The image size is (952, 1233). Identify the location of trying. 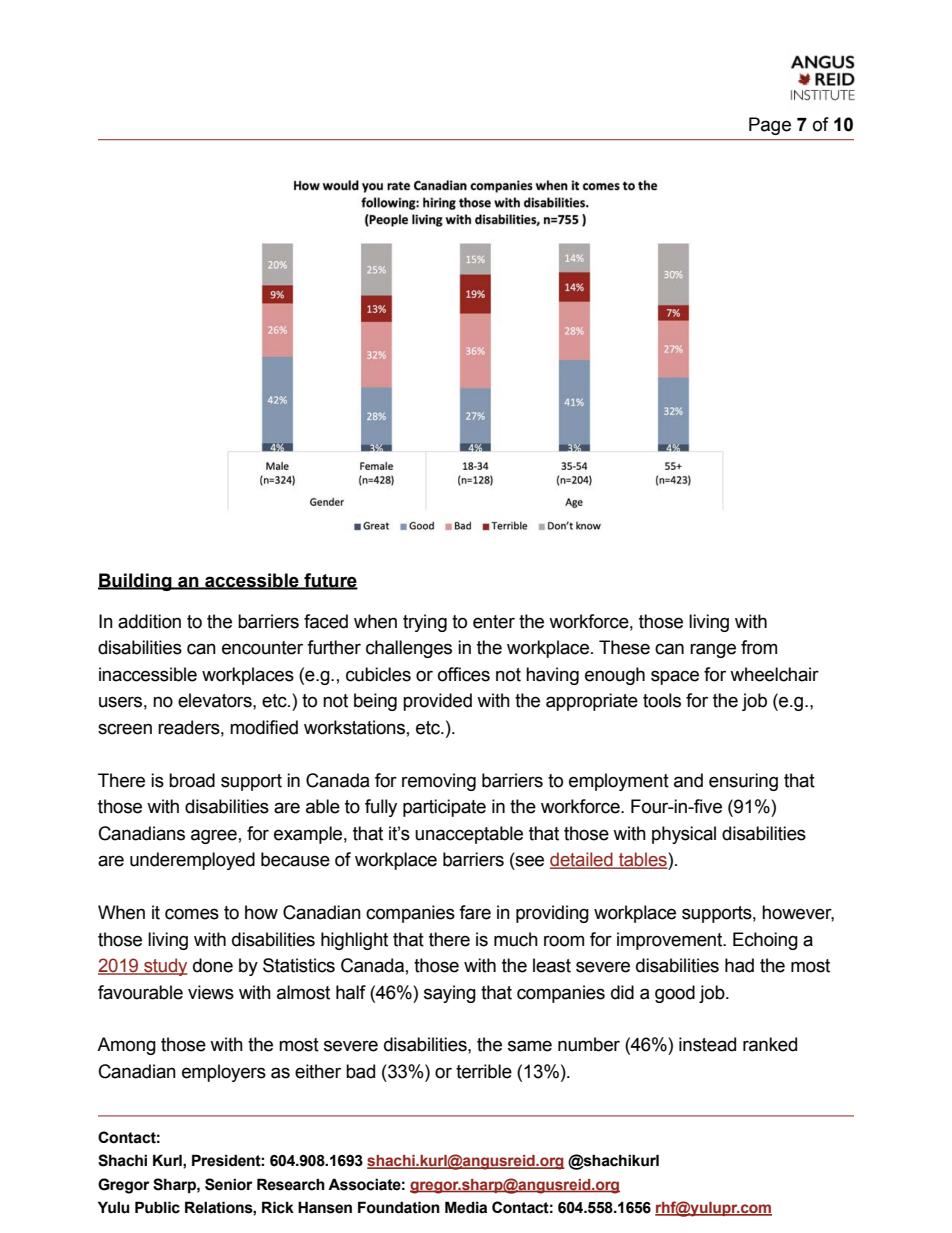
(425, 623).
